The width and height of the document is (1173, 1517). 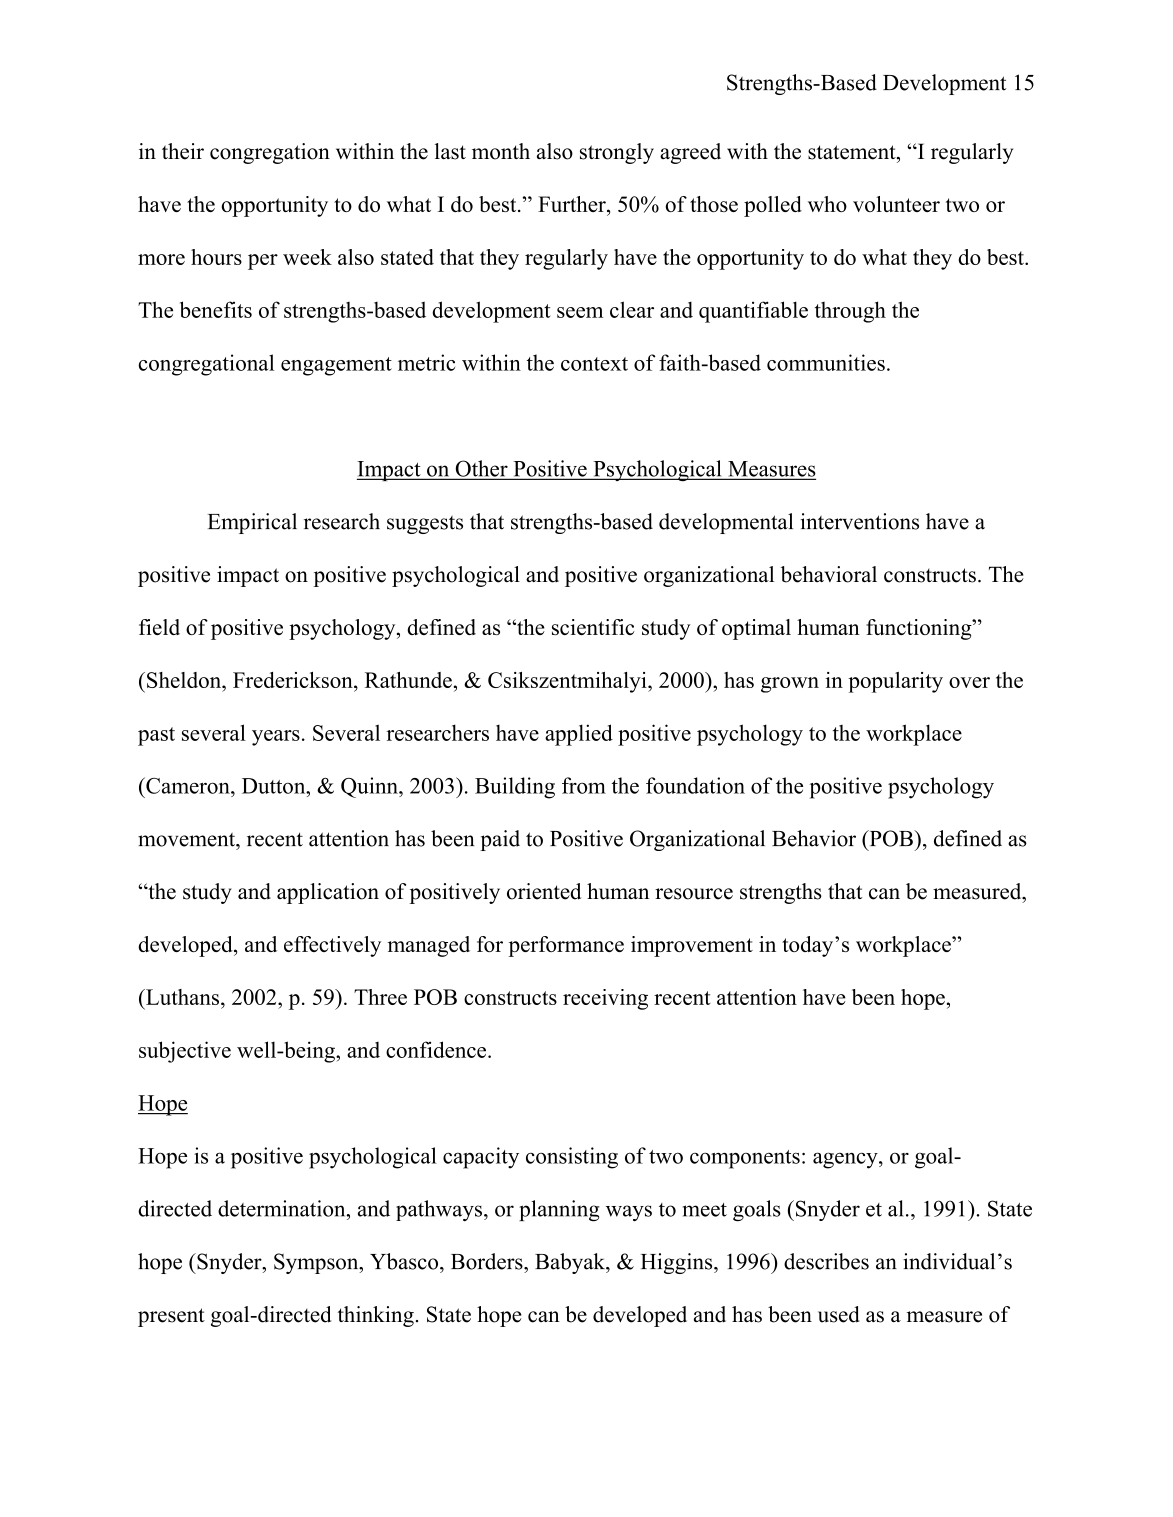 I want to click on scientific, so click(x=593, y=627).
